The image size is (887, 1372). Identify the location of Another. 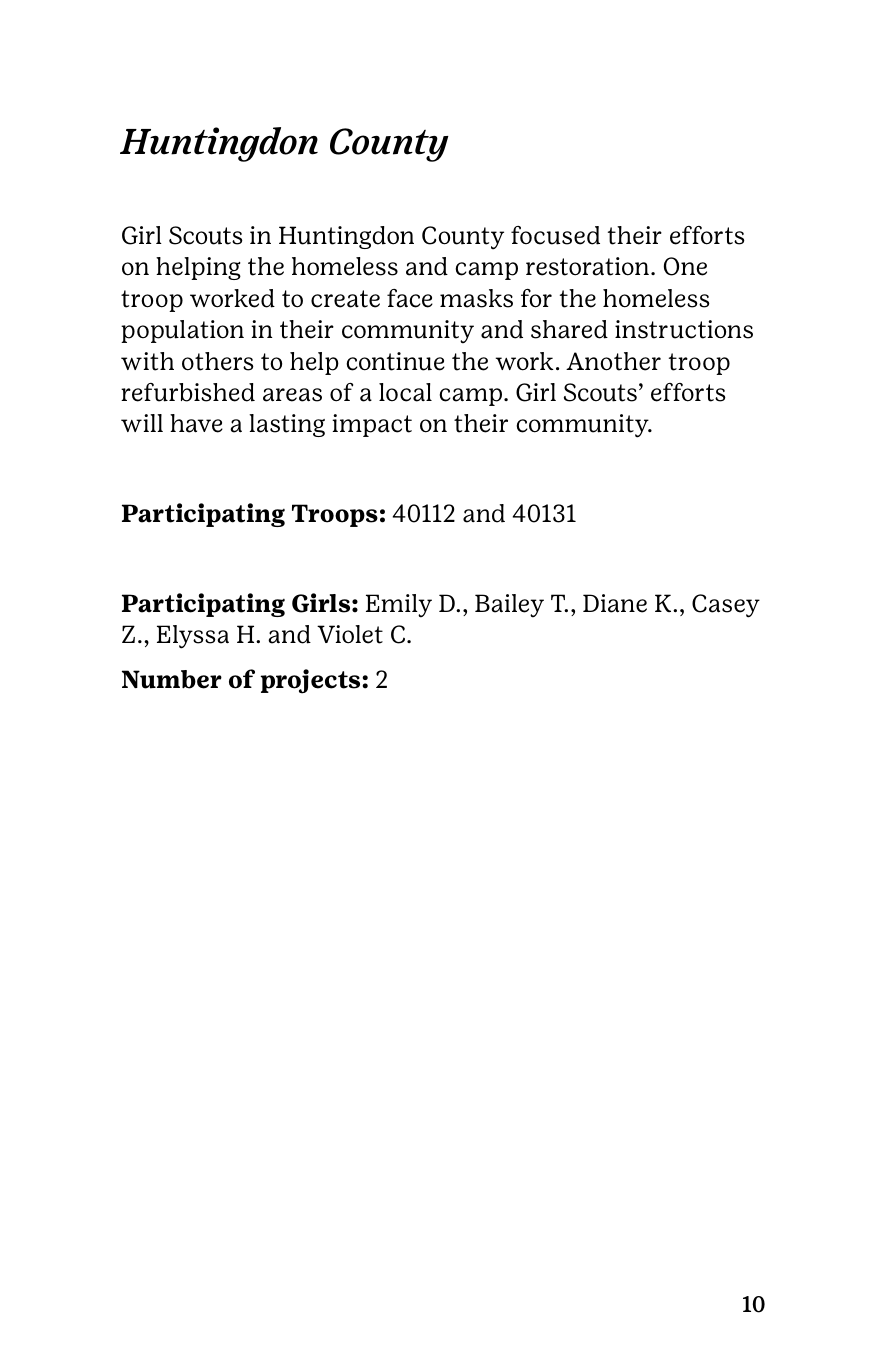
(613, 361).
